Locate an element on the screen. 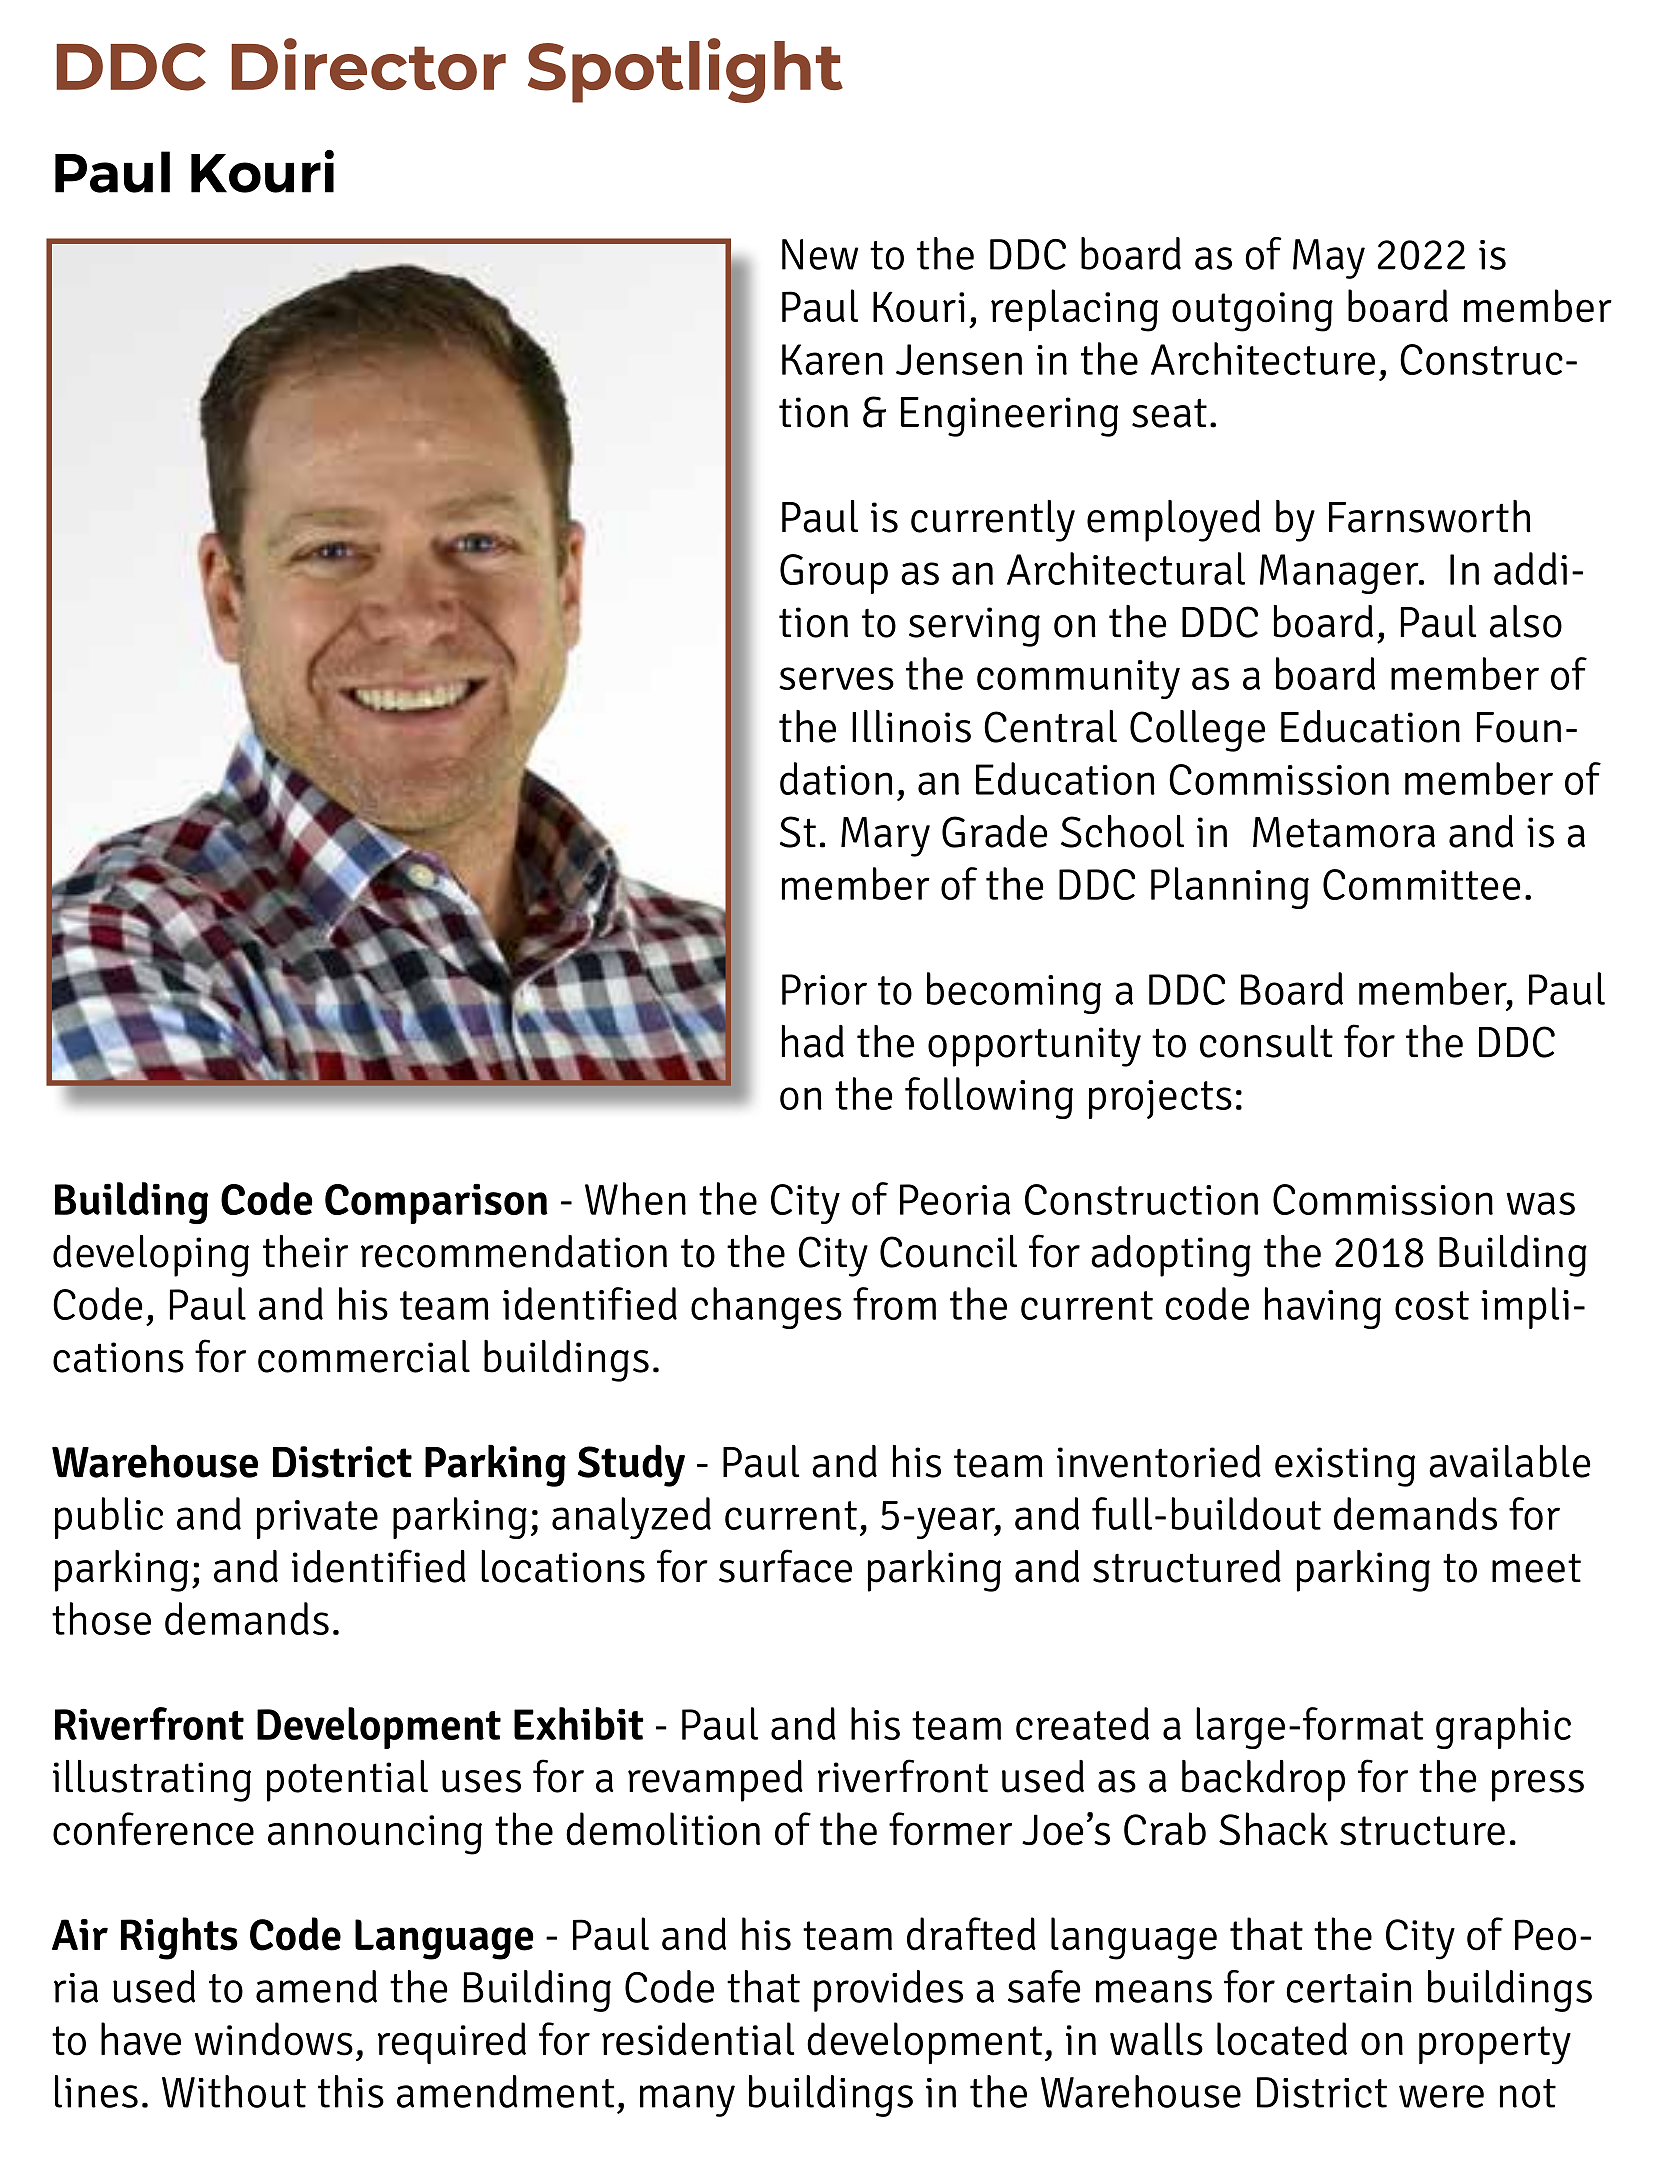 The width and height of the screenshot is (1673, 2166). May is located at coordinates (1329, 259).
